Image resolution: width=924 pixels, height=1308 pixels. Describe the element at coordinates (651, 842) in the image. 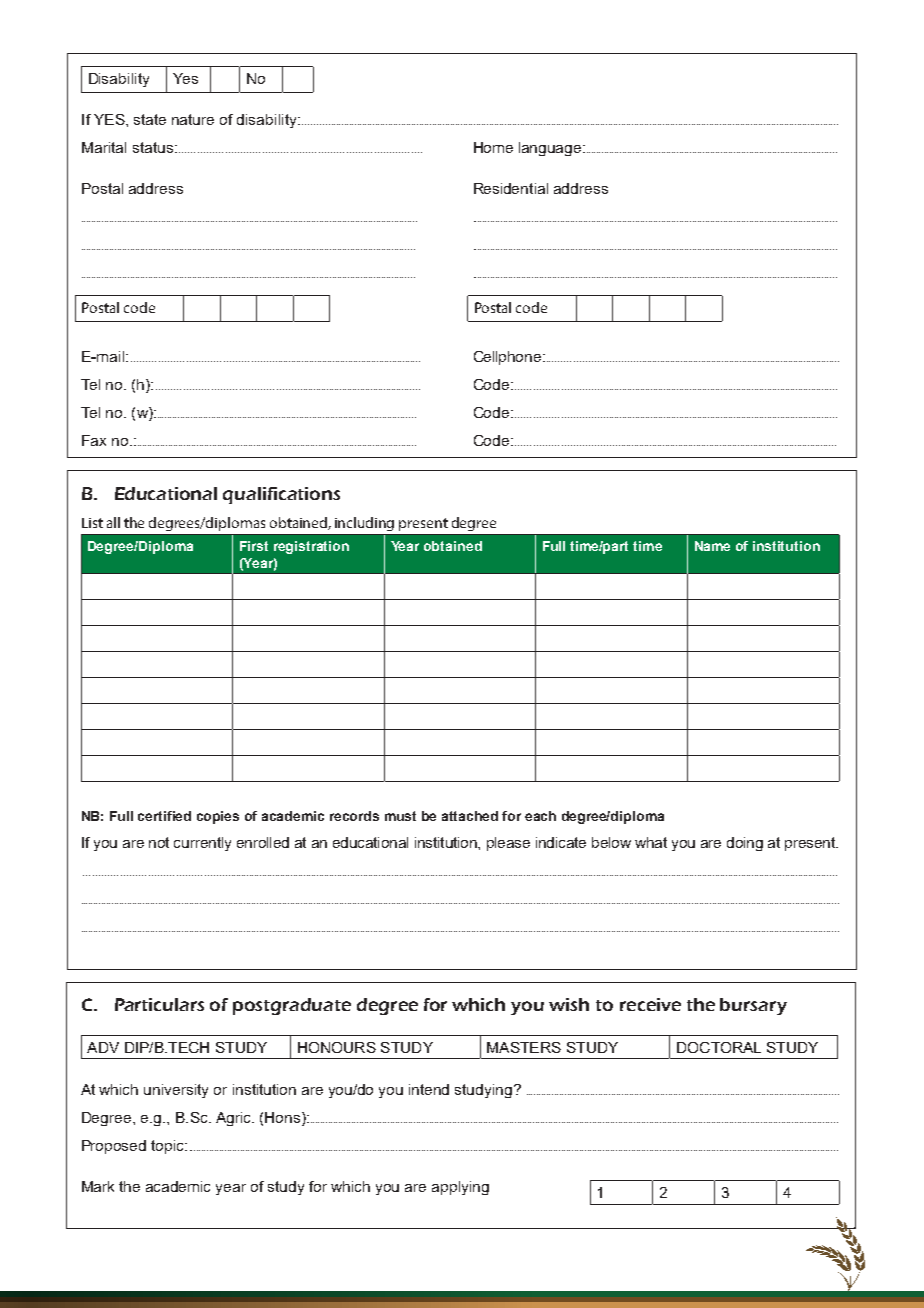

I see `what` at that location.
